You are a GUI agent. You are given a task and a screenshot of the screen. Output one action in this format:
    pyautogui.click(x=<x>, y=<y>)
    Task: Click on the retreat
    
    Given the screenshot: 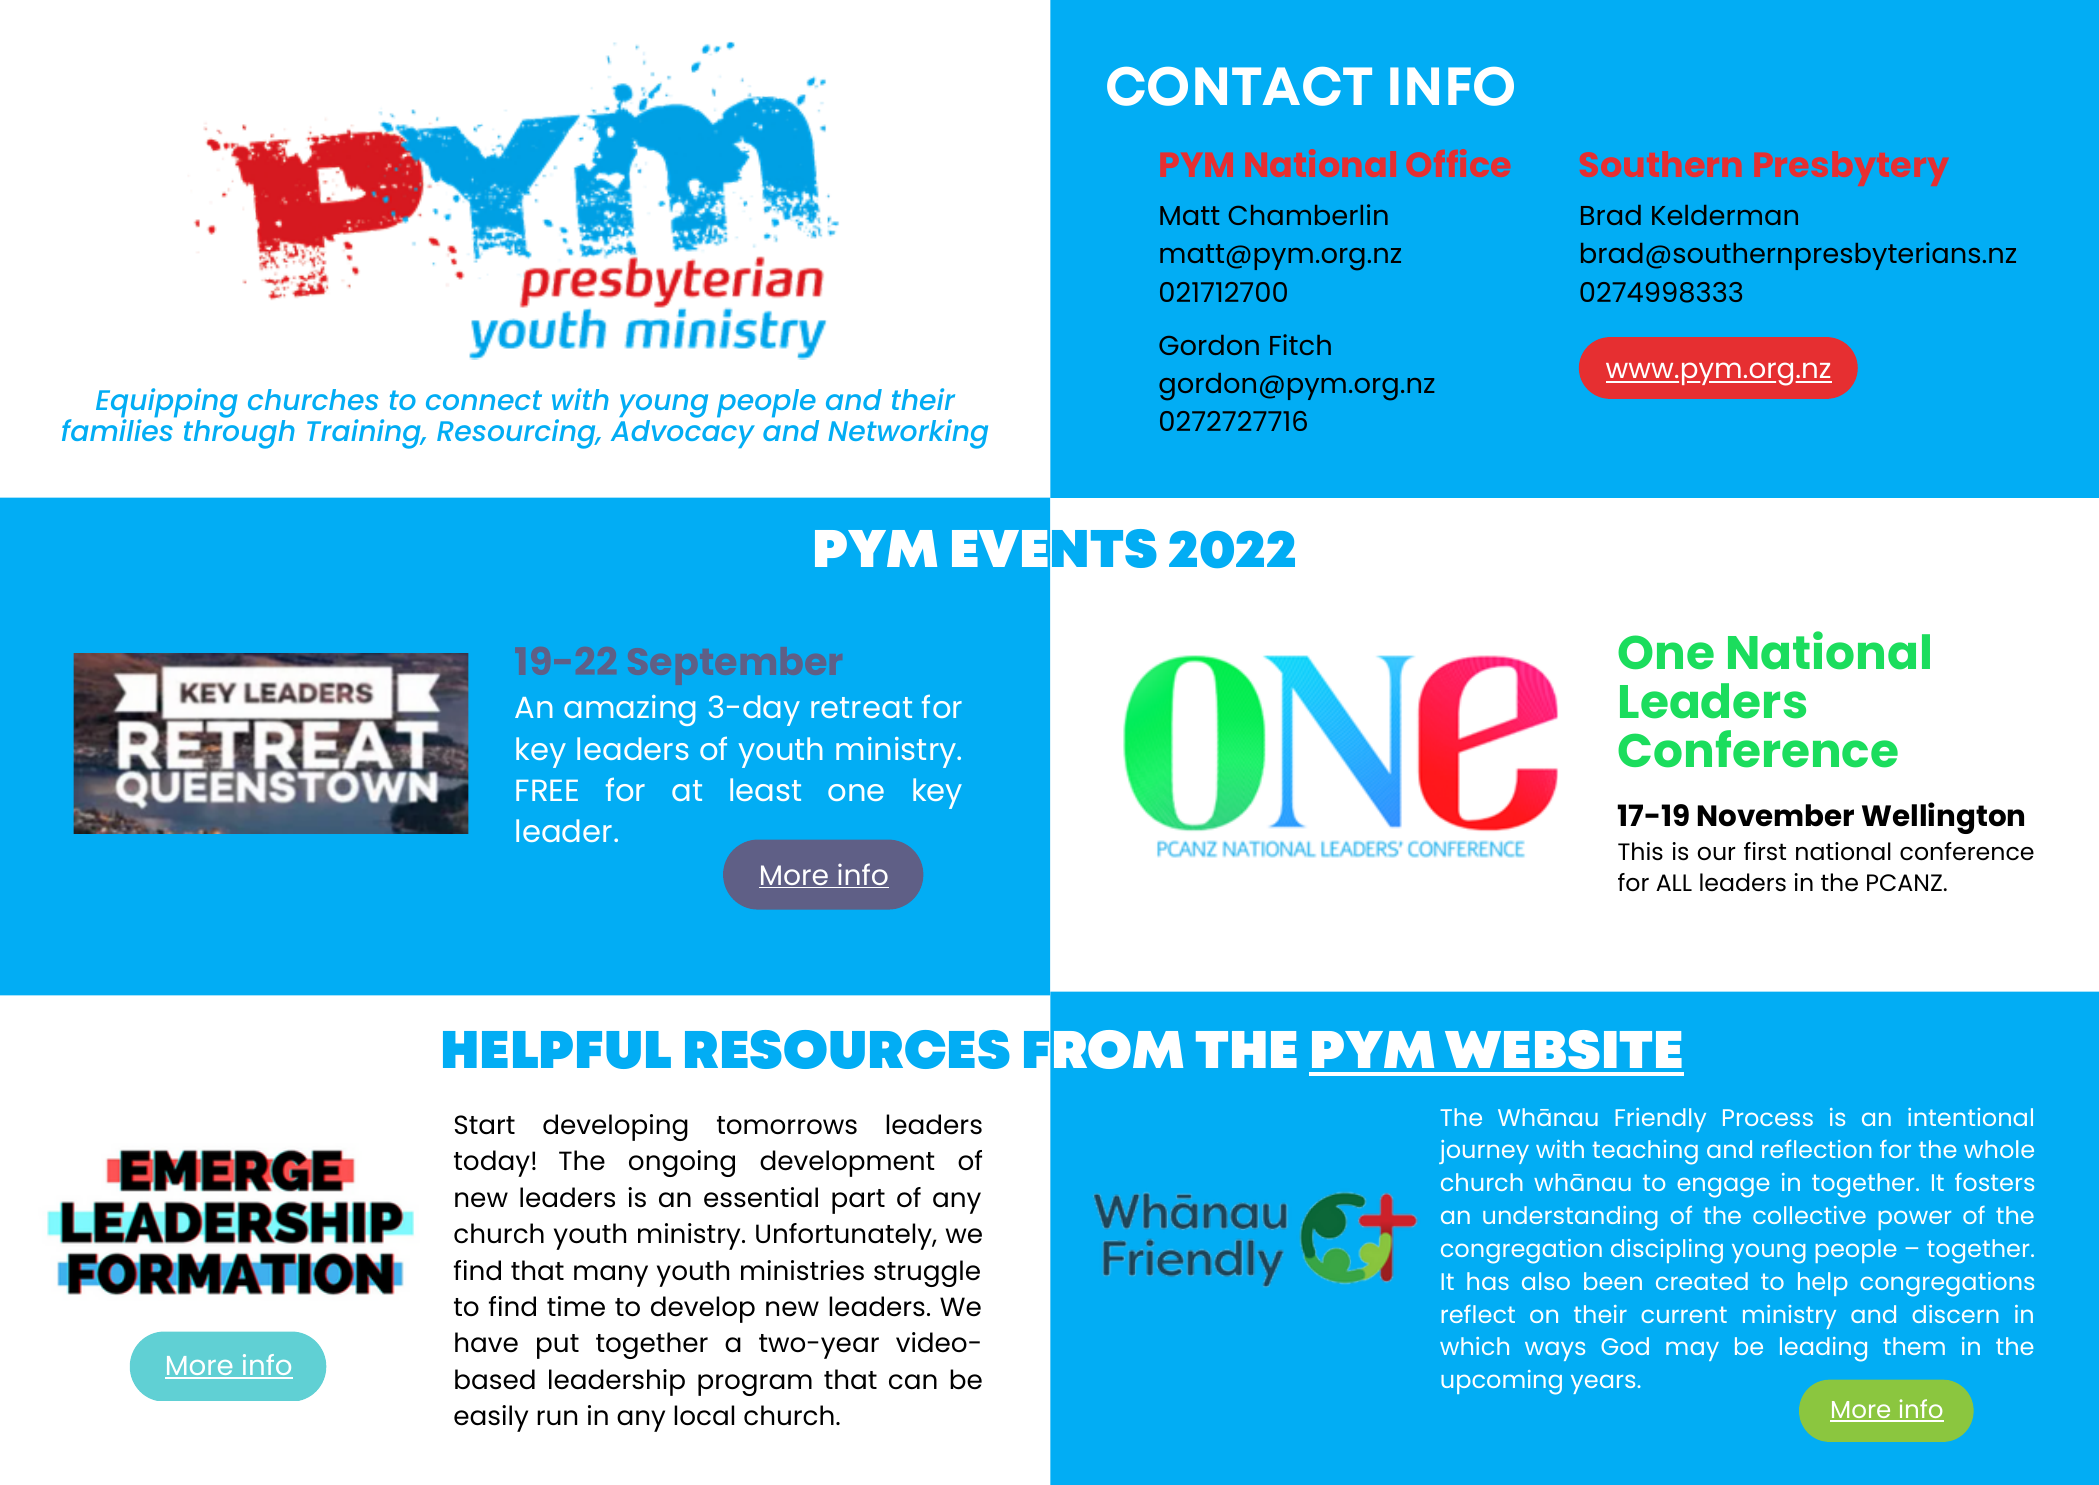 What is the action you would take?
    pyautogui.click(x=861, y=707)
